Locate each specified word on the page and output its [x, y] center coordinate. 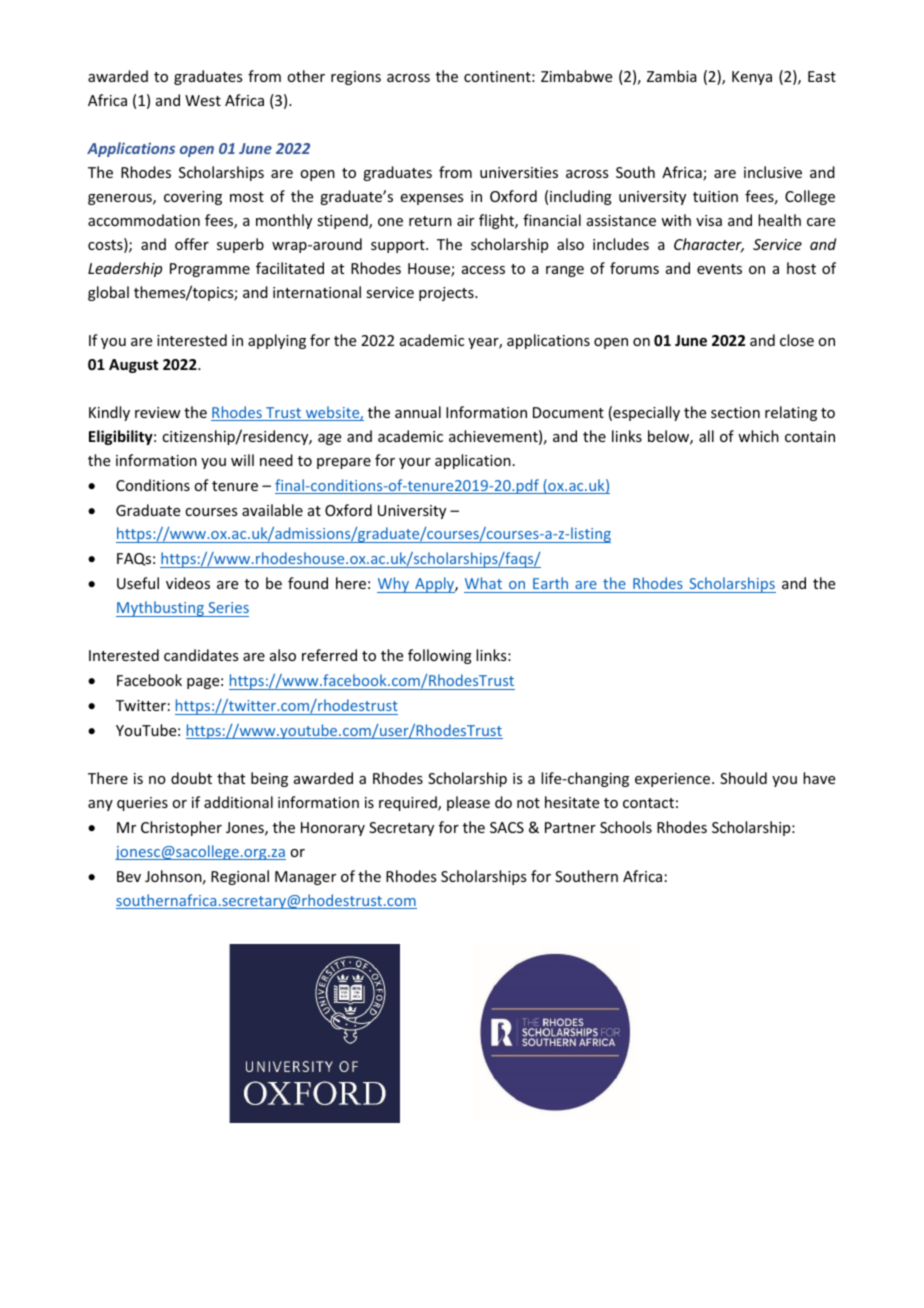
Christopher [181, 828]
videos [188, 583]
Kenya [752, 78]
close [797, 340]
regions [356, 78]
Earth [550, 585]
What [484, 585]
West [203, 100]
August [133, 366]
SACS [507, 827]
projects [447, 294]
